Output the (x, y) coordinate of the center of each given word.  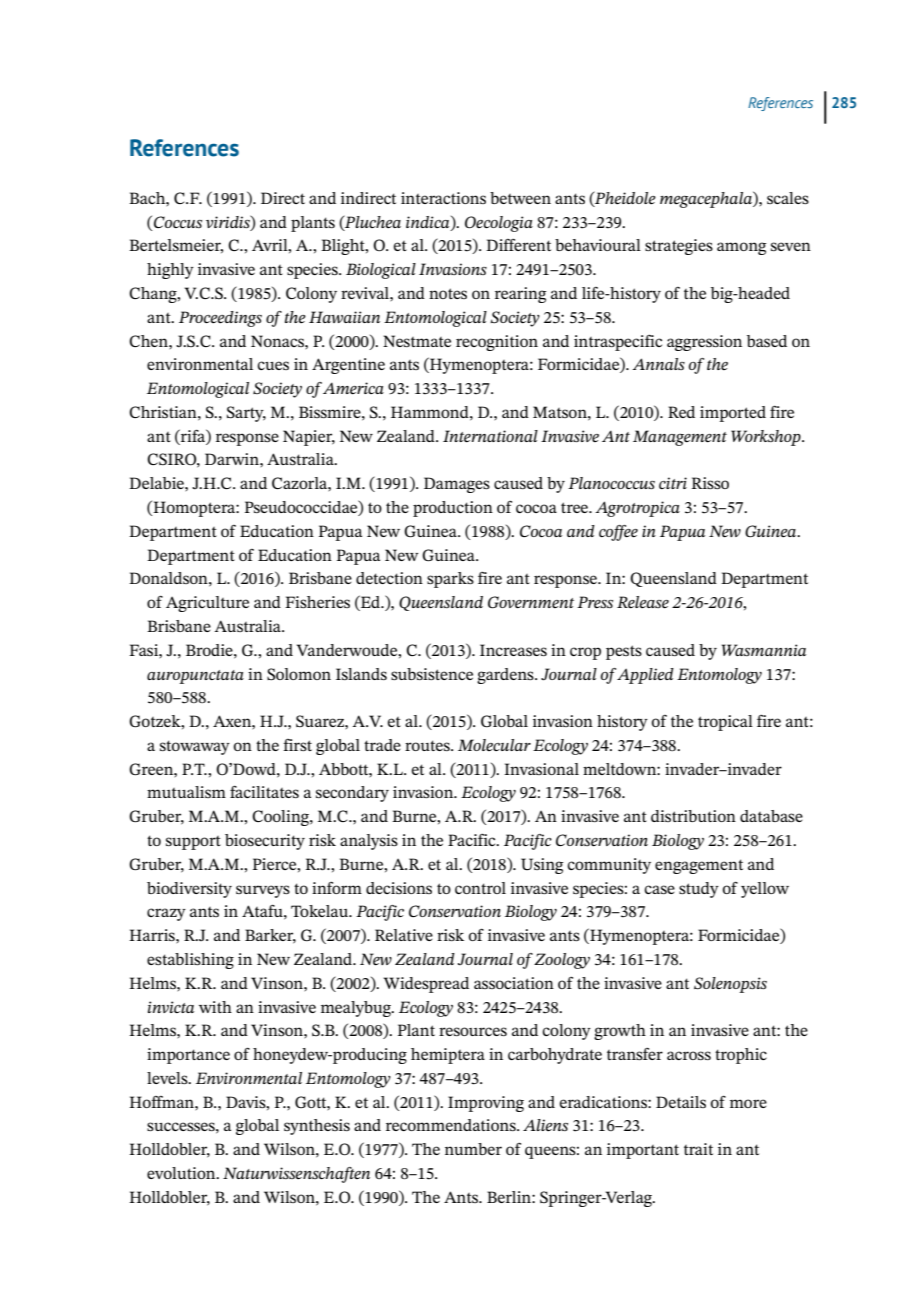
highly (170, 271)
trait (698, 1149)
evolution (182, 1173)
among (741, 248)
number (473, 1149)
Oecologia (499, 224)
